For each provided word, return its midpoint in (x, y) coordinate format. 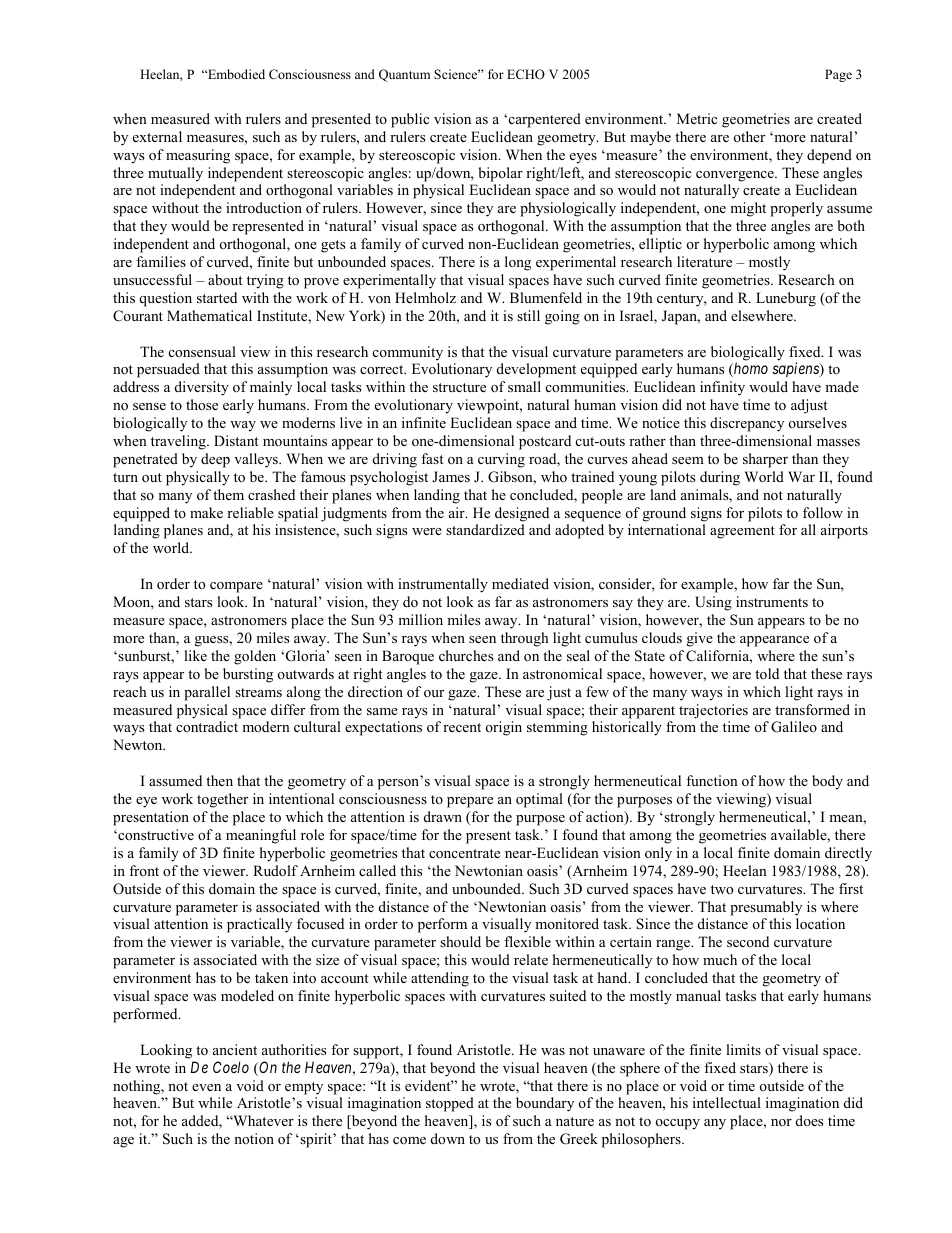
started (217, 297)
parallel (207, 693)
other (749, 136)
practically (259, 925)
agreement (742, 532)
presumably (766, 908)
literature (704, 261)
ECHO (526, 74)
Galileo (794, 727)
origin (504, 728)
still (528, 315)
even (206, 1087)
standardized (485, 529)
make (206, 512)
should (460, 941)
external (157, 136)
